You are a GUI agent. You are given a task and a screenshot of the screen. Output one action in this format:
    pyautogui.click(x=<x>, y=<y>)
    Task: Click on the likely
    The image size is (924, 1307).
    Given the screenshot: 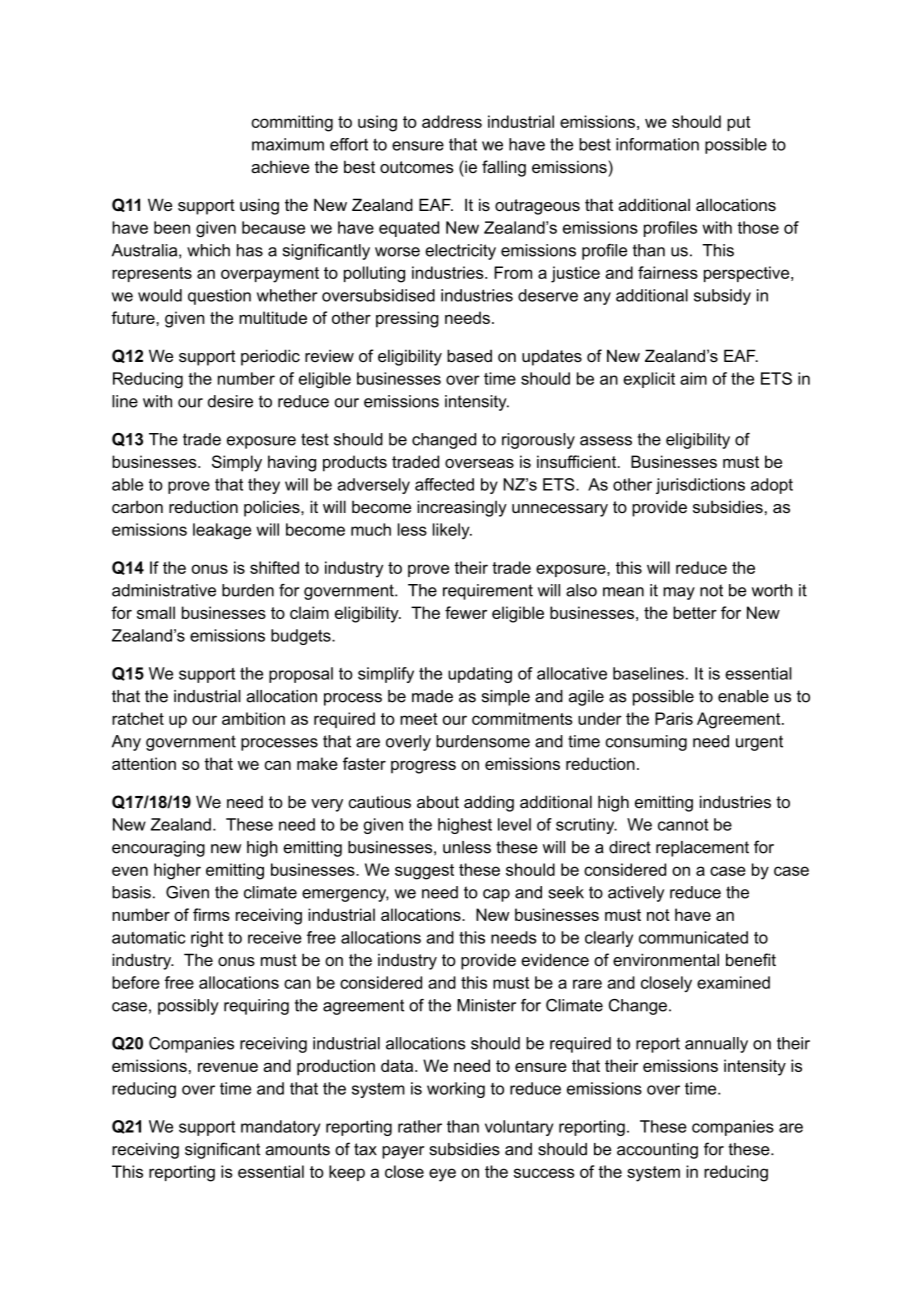 What is the action you would take?
    pyautogui.click(x=452, y=531)
